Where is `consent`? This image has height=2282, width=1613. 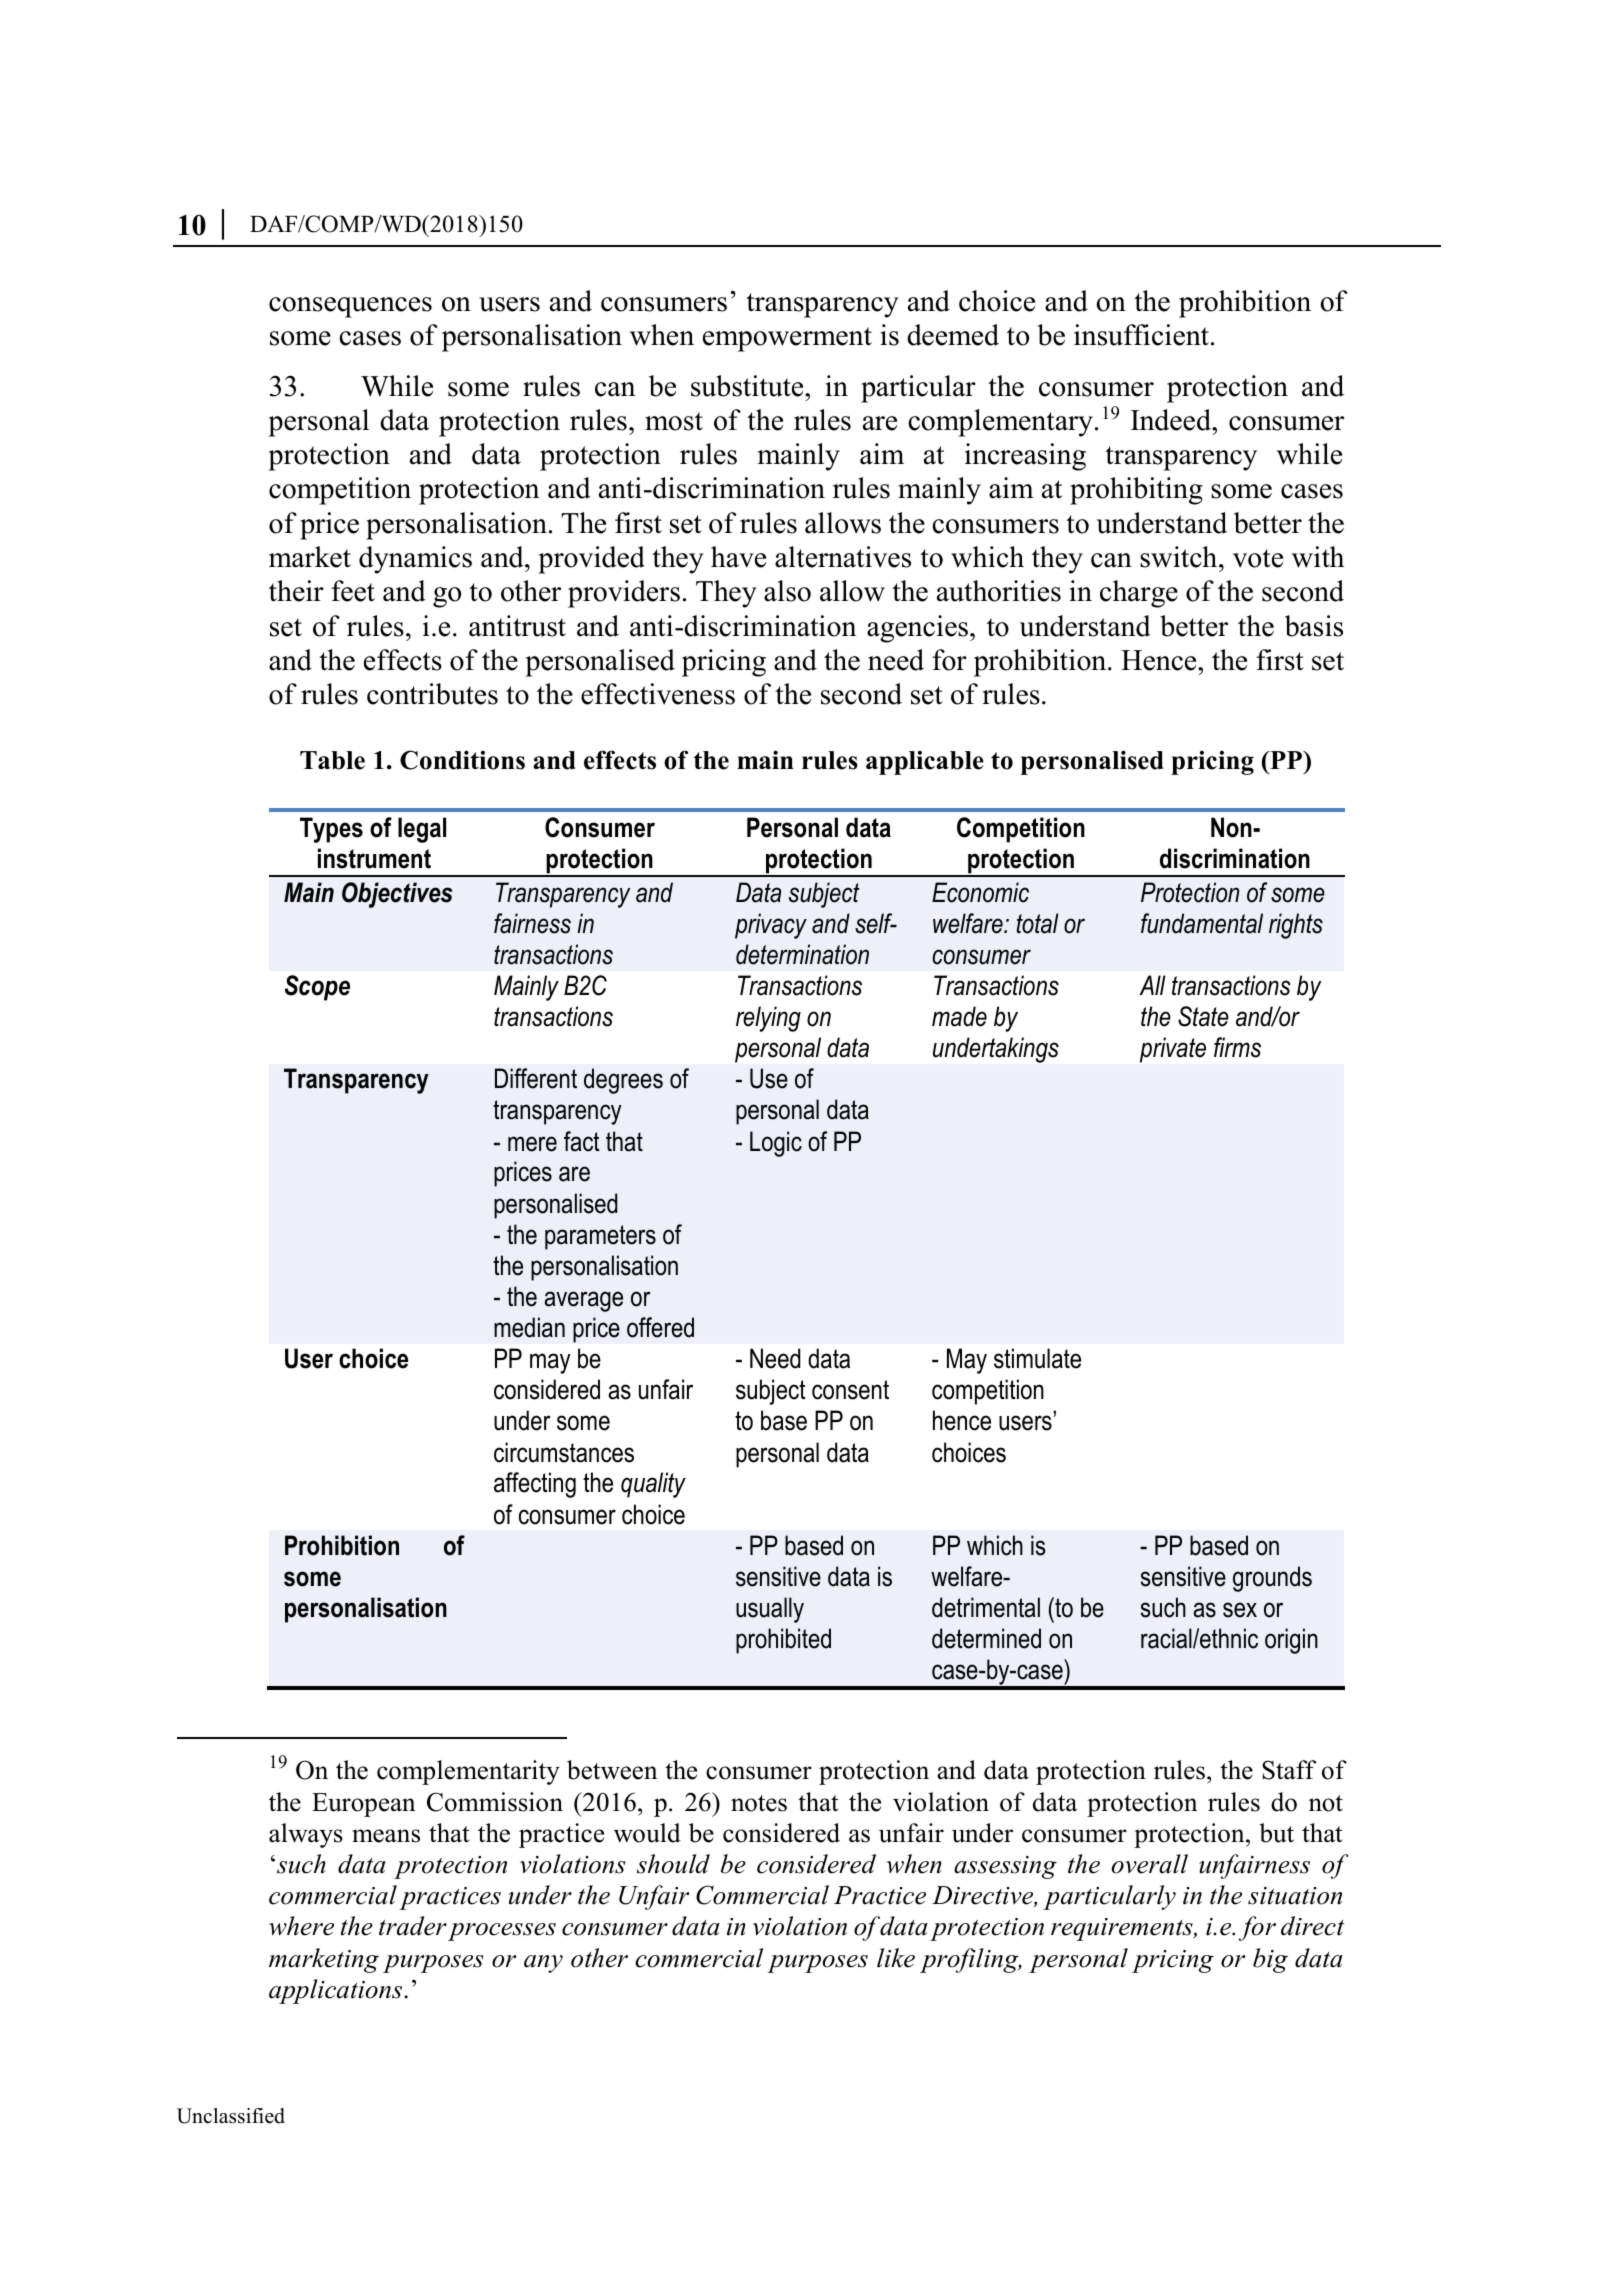 consent is located at coordinates (850, 1390).
